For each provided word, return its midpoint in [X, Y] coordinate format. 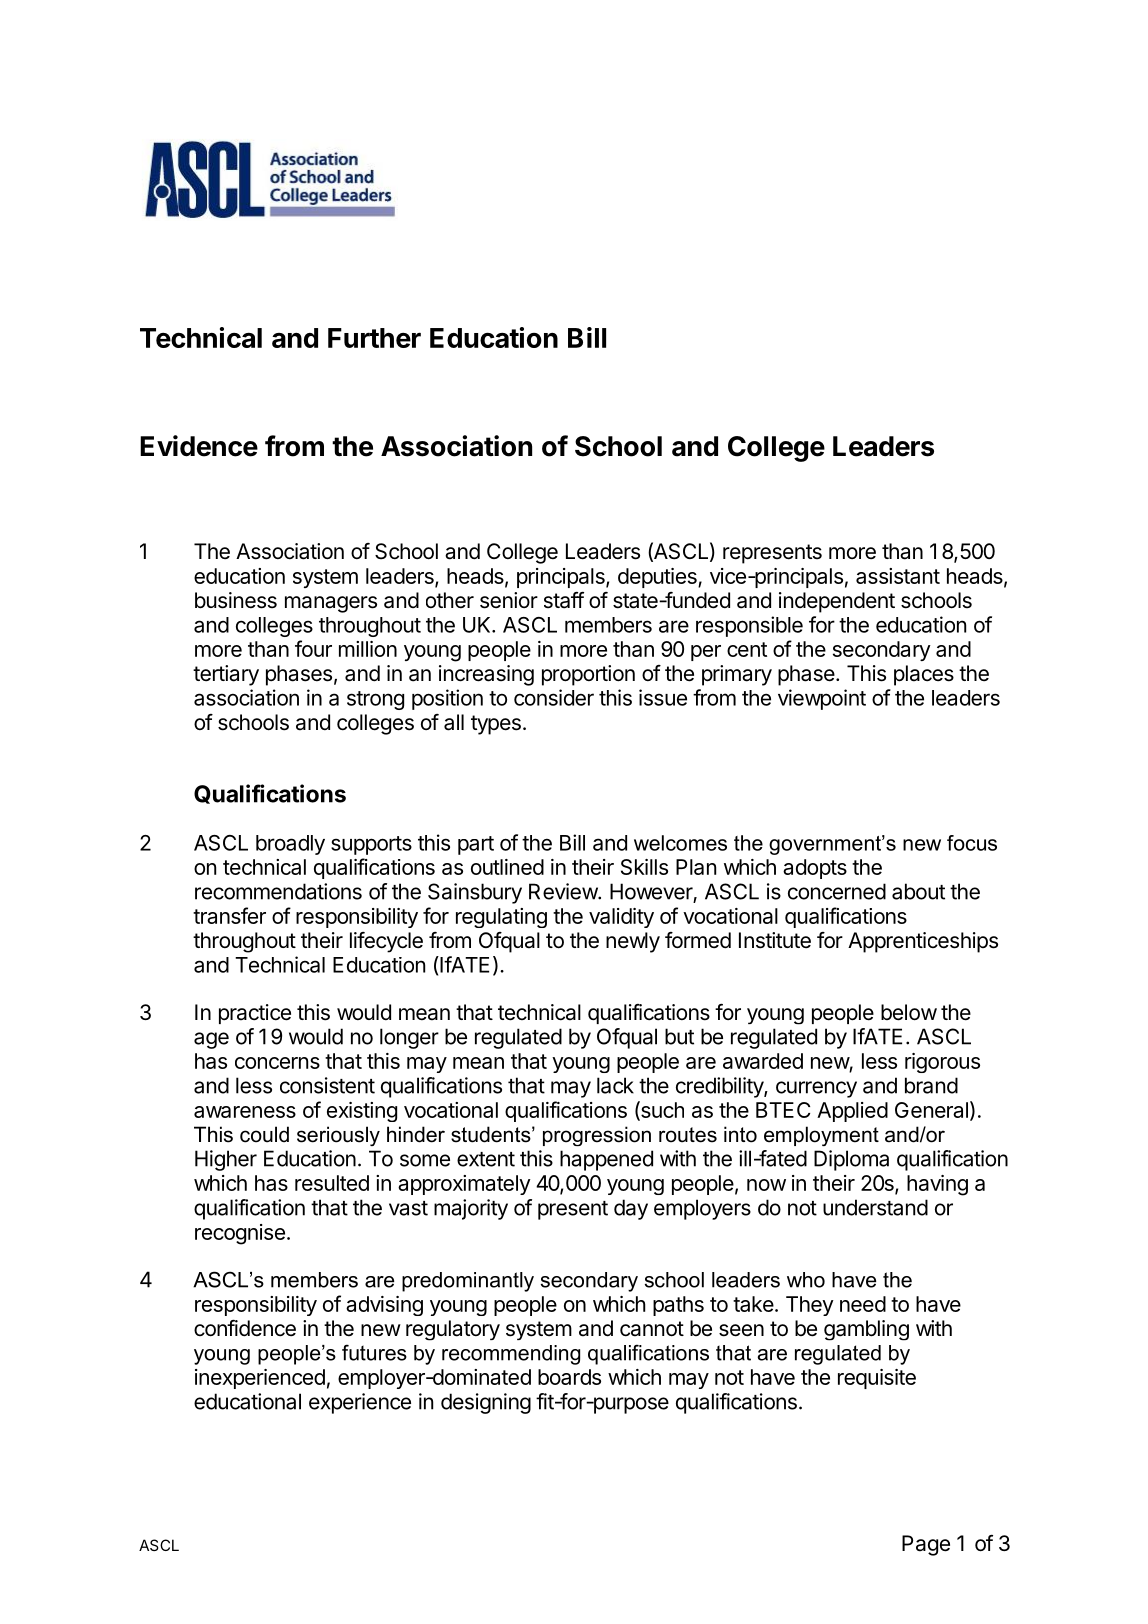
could [264, 1134]
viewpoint [822, 699]
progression [597, 1136]
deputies [658, 578]
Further [374, 338]
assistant [898, 576]
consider [554, 697]
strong [375, 700]
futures [374, 1352]
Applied [852, 1112]
